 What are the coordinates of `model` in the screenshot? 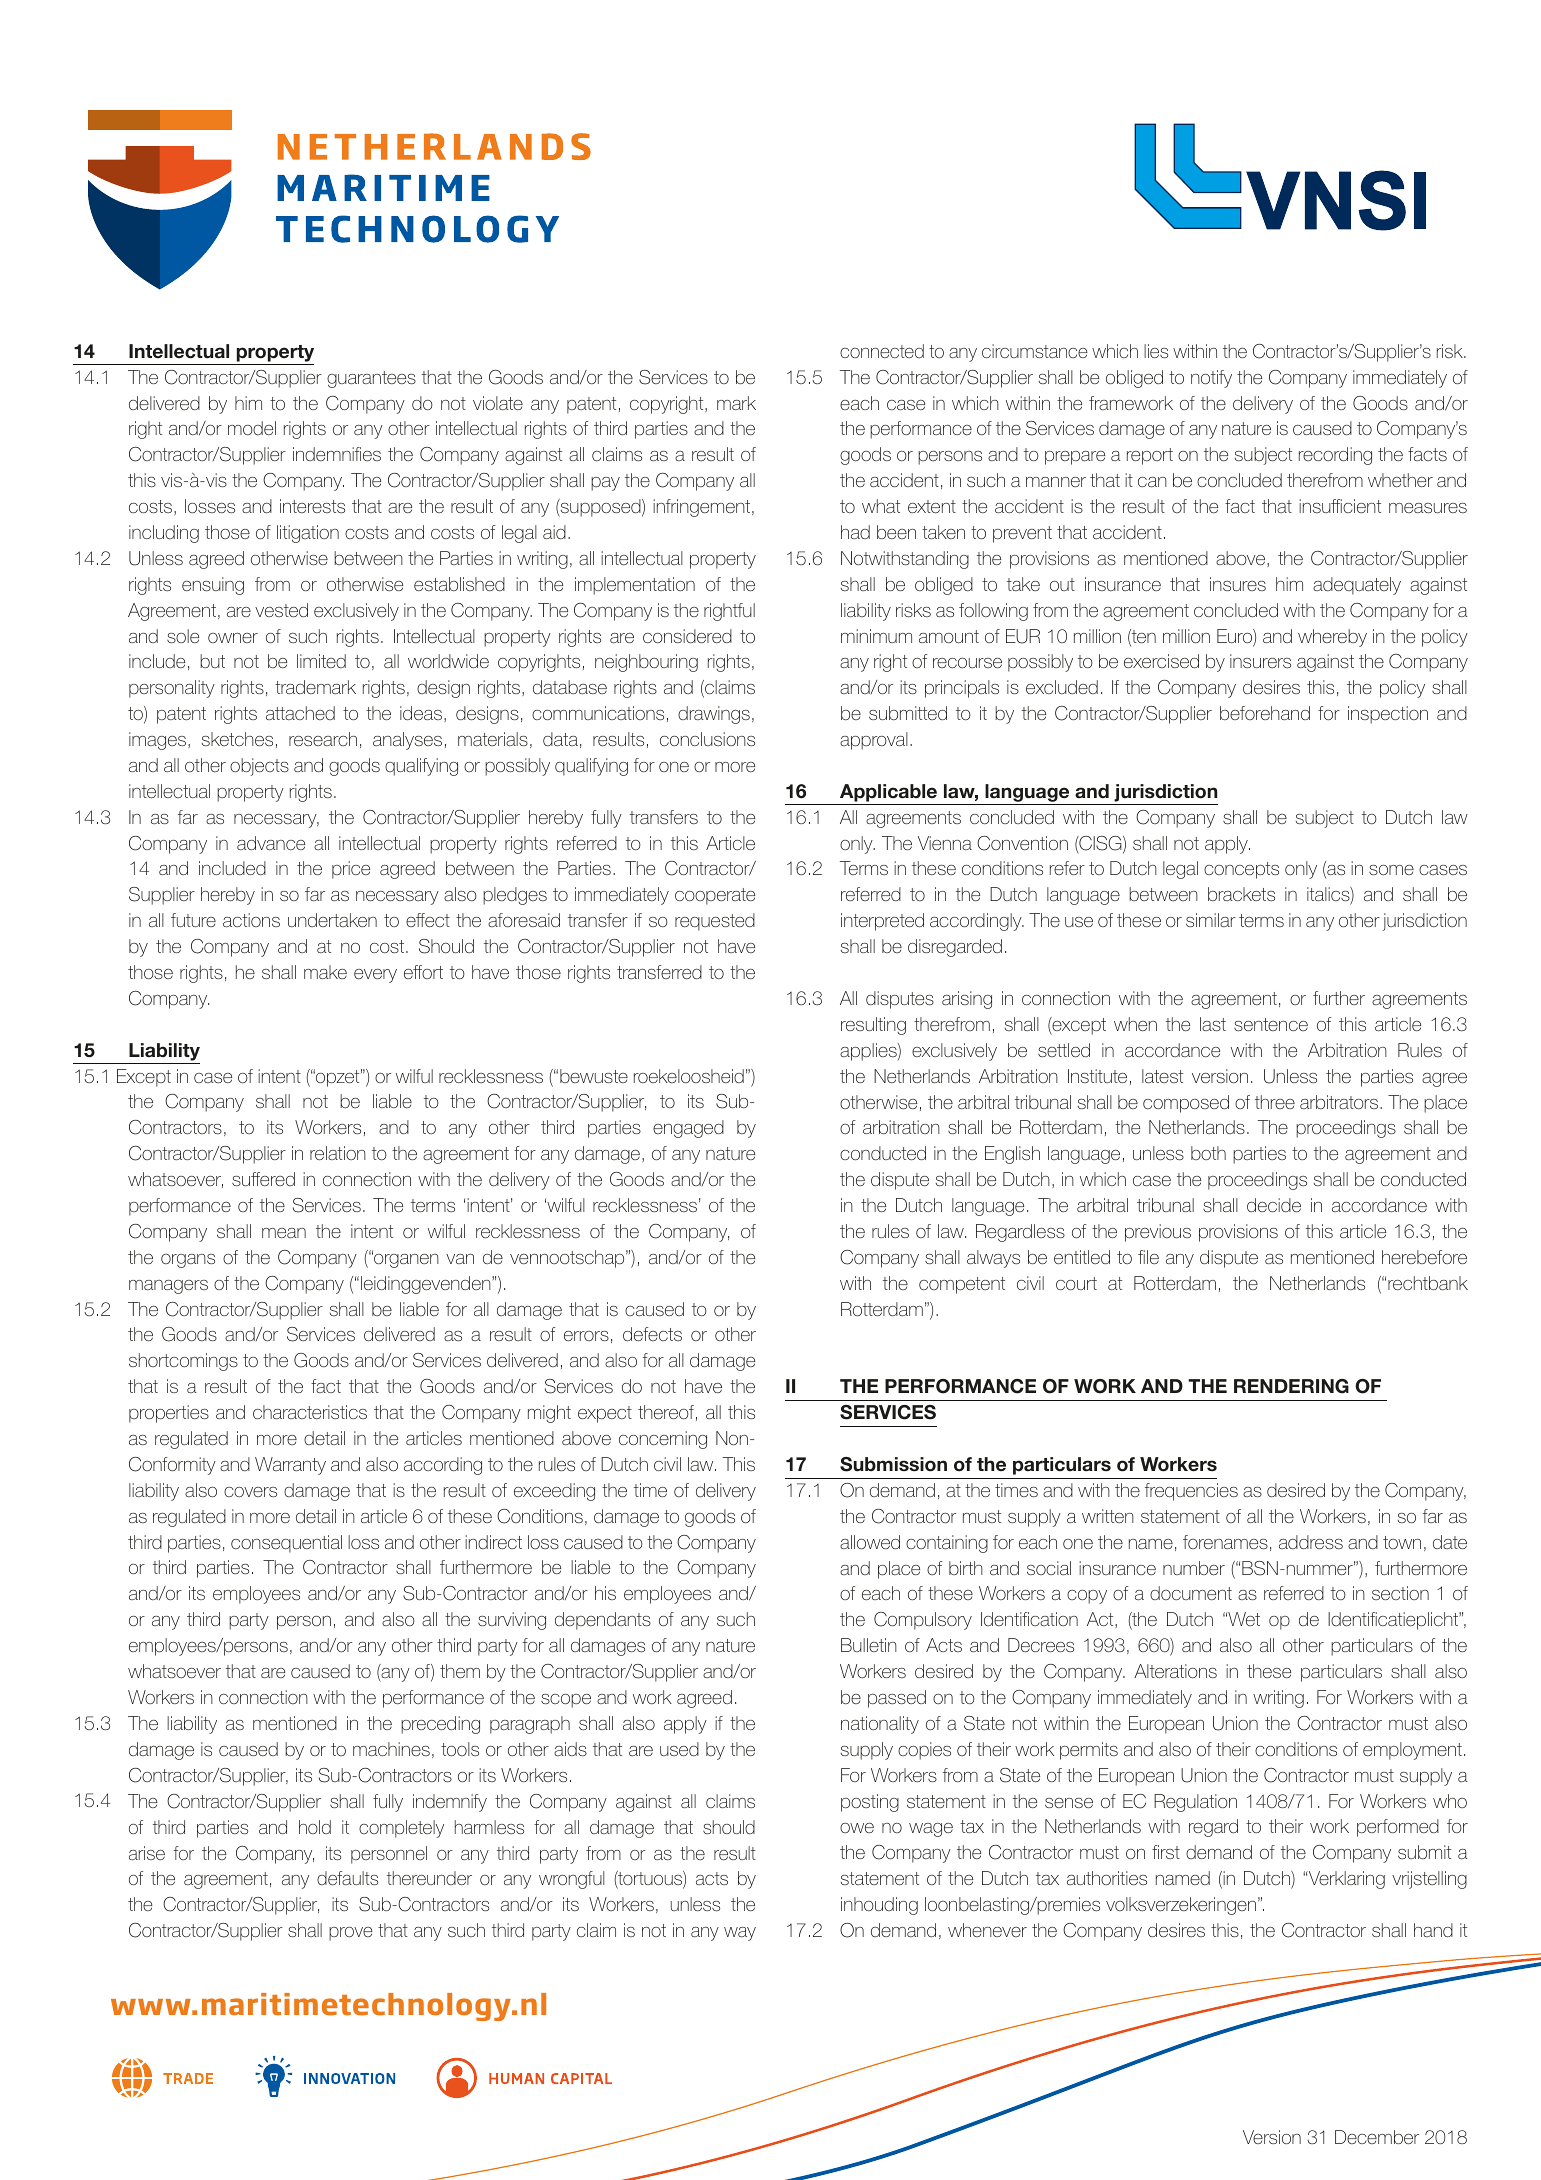 It's located at (252, 428).
